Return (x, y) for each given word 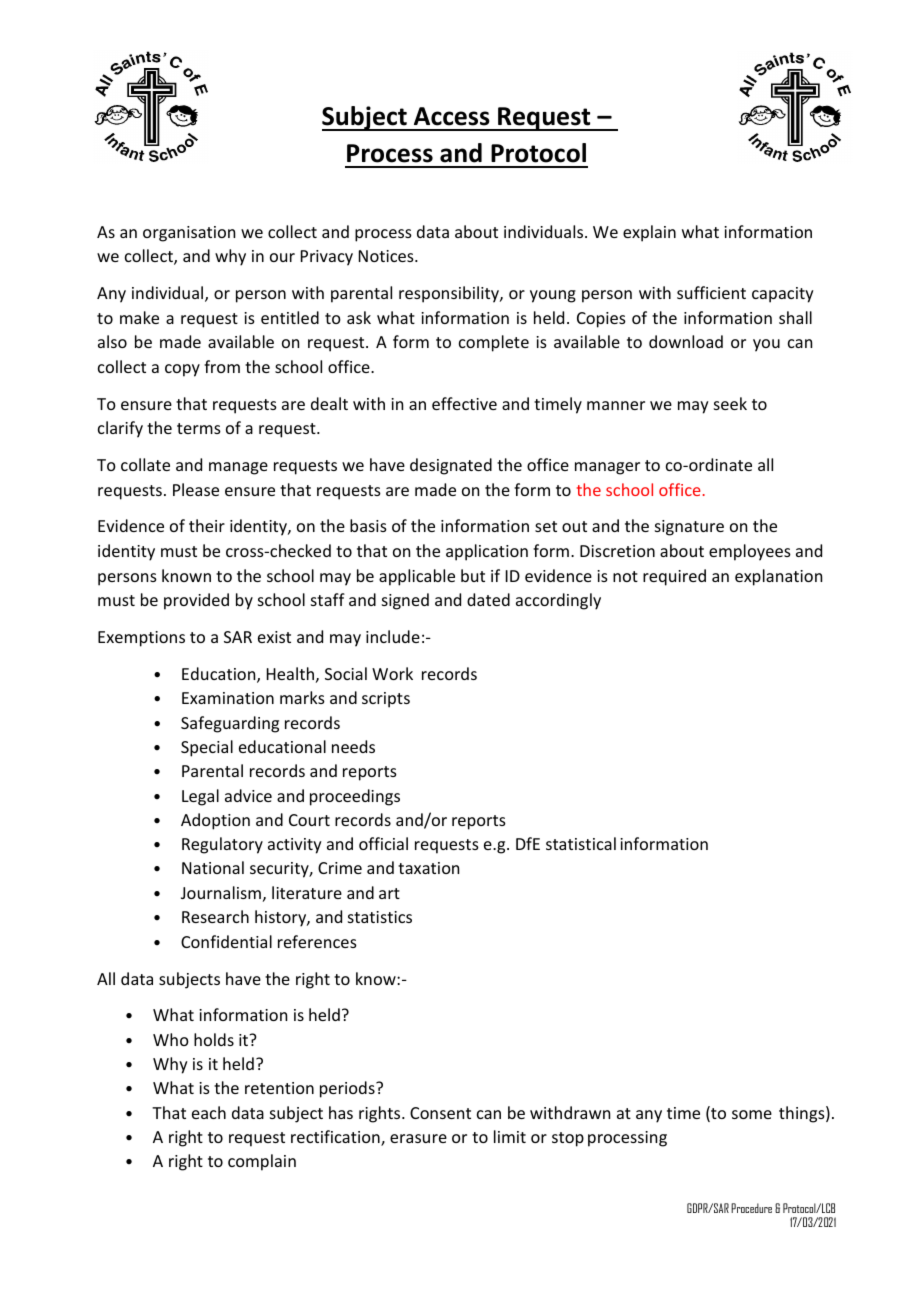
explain (649, 233)
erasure (418, 1138)
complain (262, 1162)
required (674, 577)
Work (392, 673)
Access (452, 116)
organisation (189, 234)
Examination (228, 698)
